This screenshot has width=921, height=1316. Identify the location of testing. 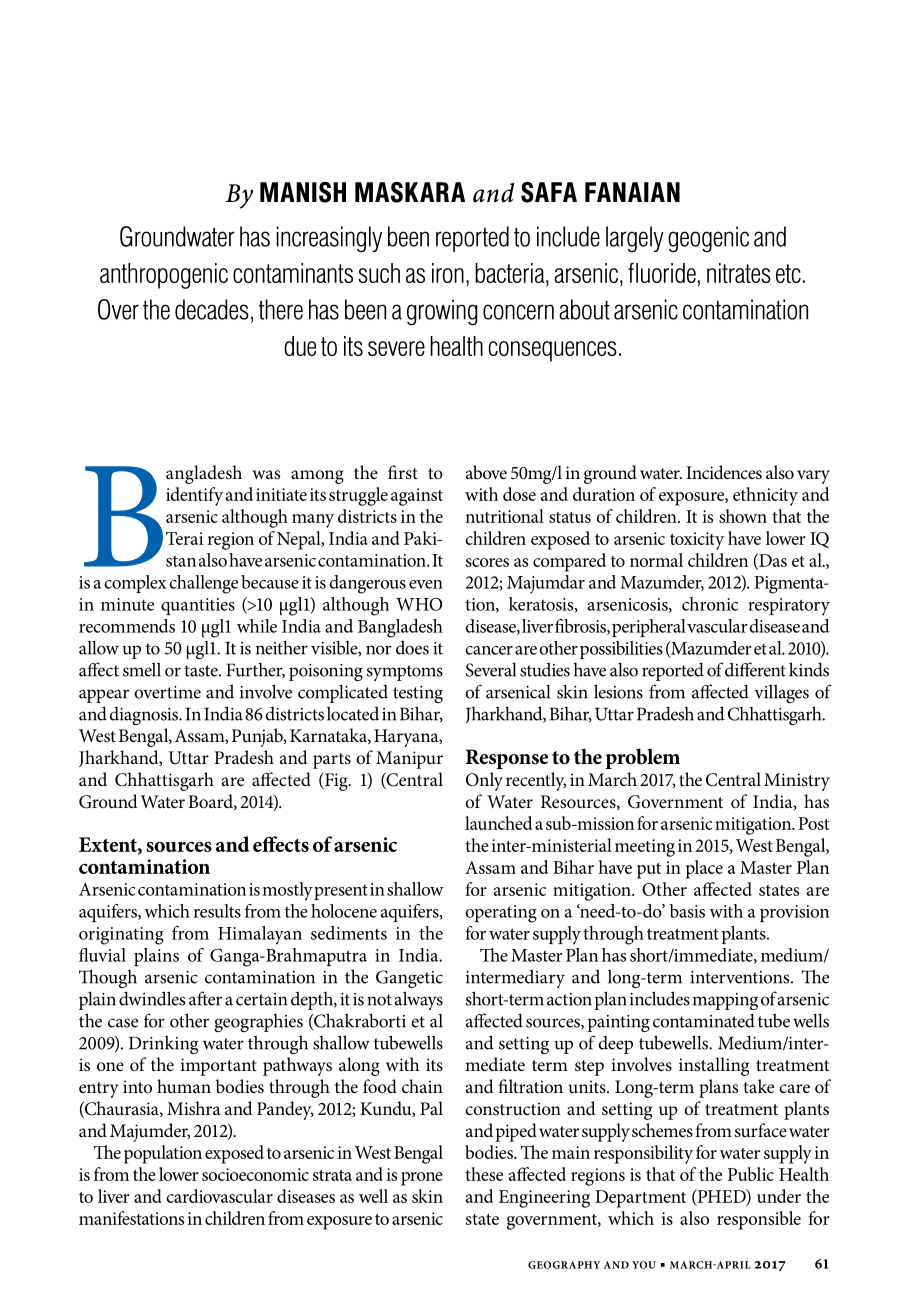
(418, 694).
